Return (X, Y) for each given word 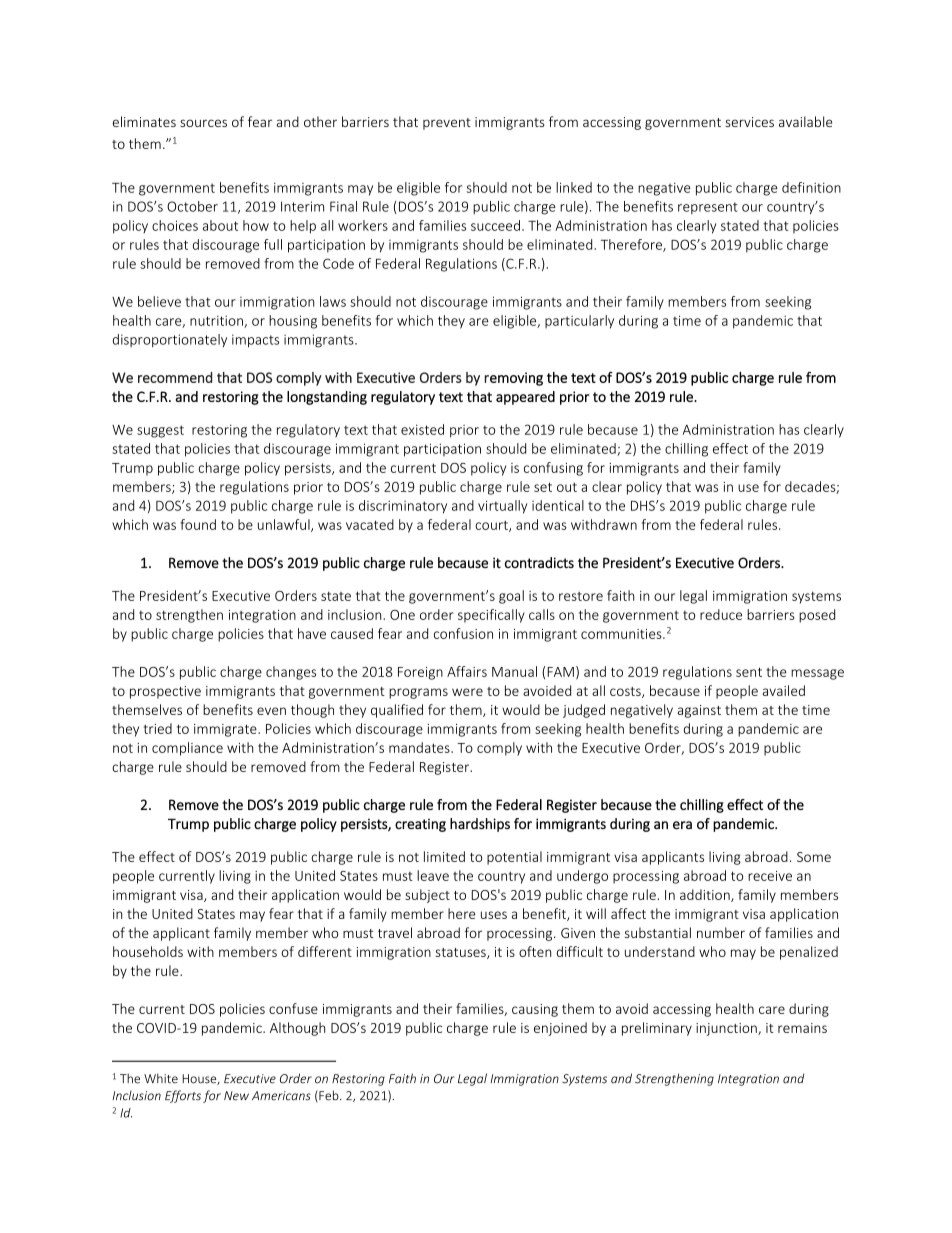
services (749, 122)
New (236, 1096)
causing (535, 1010)
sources (203, 123)
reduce (721, 614)
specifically (491, 616)
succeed (495, 225)
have (312, 633)
